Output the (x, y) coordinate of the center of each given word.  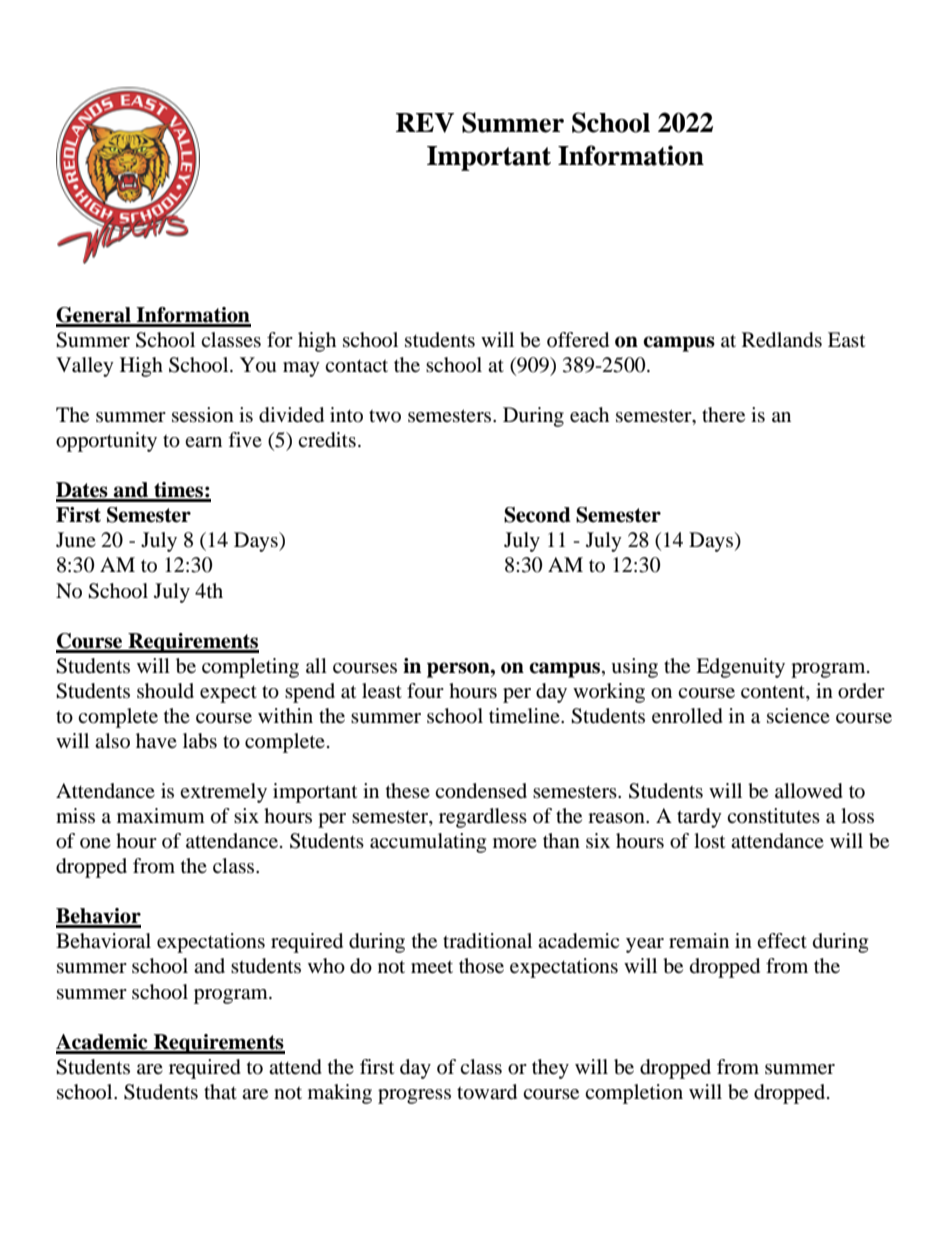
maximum (161, 815)
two (385, 416)
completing (250, 668)
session (203, 415)
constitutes (773, 816)
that (220, 1091)
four (425, 691)
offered (578, 340)
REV (425, 123)
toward (487, 1092)
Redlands (782, 340)
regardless (483, 818)
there (723, 415)
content (774, 692)
